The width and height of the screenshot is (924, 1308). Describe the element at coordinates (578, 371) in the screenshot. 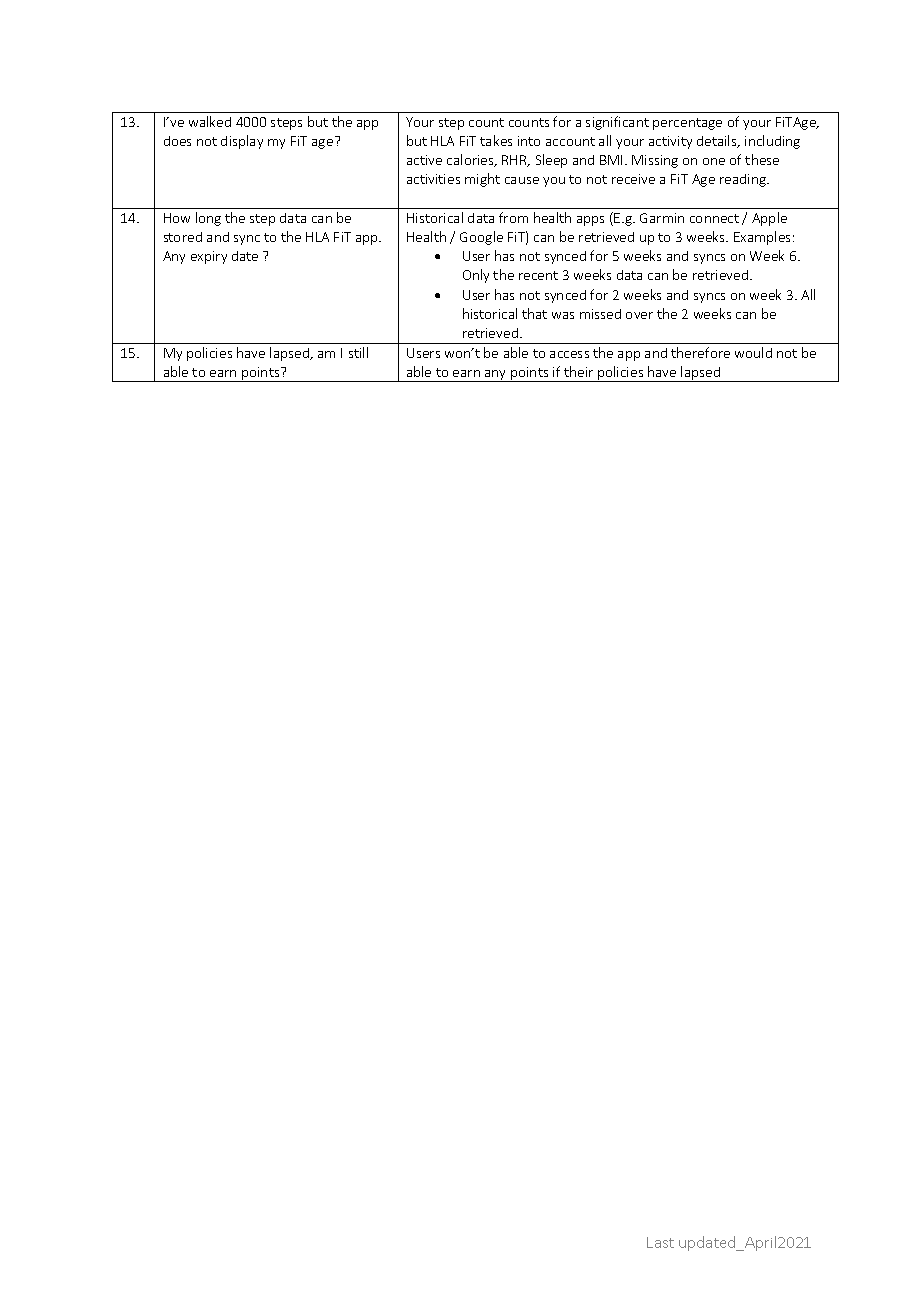

I see `their` at that location.
